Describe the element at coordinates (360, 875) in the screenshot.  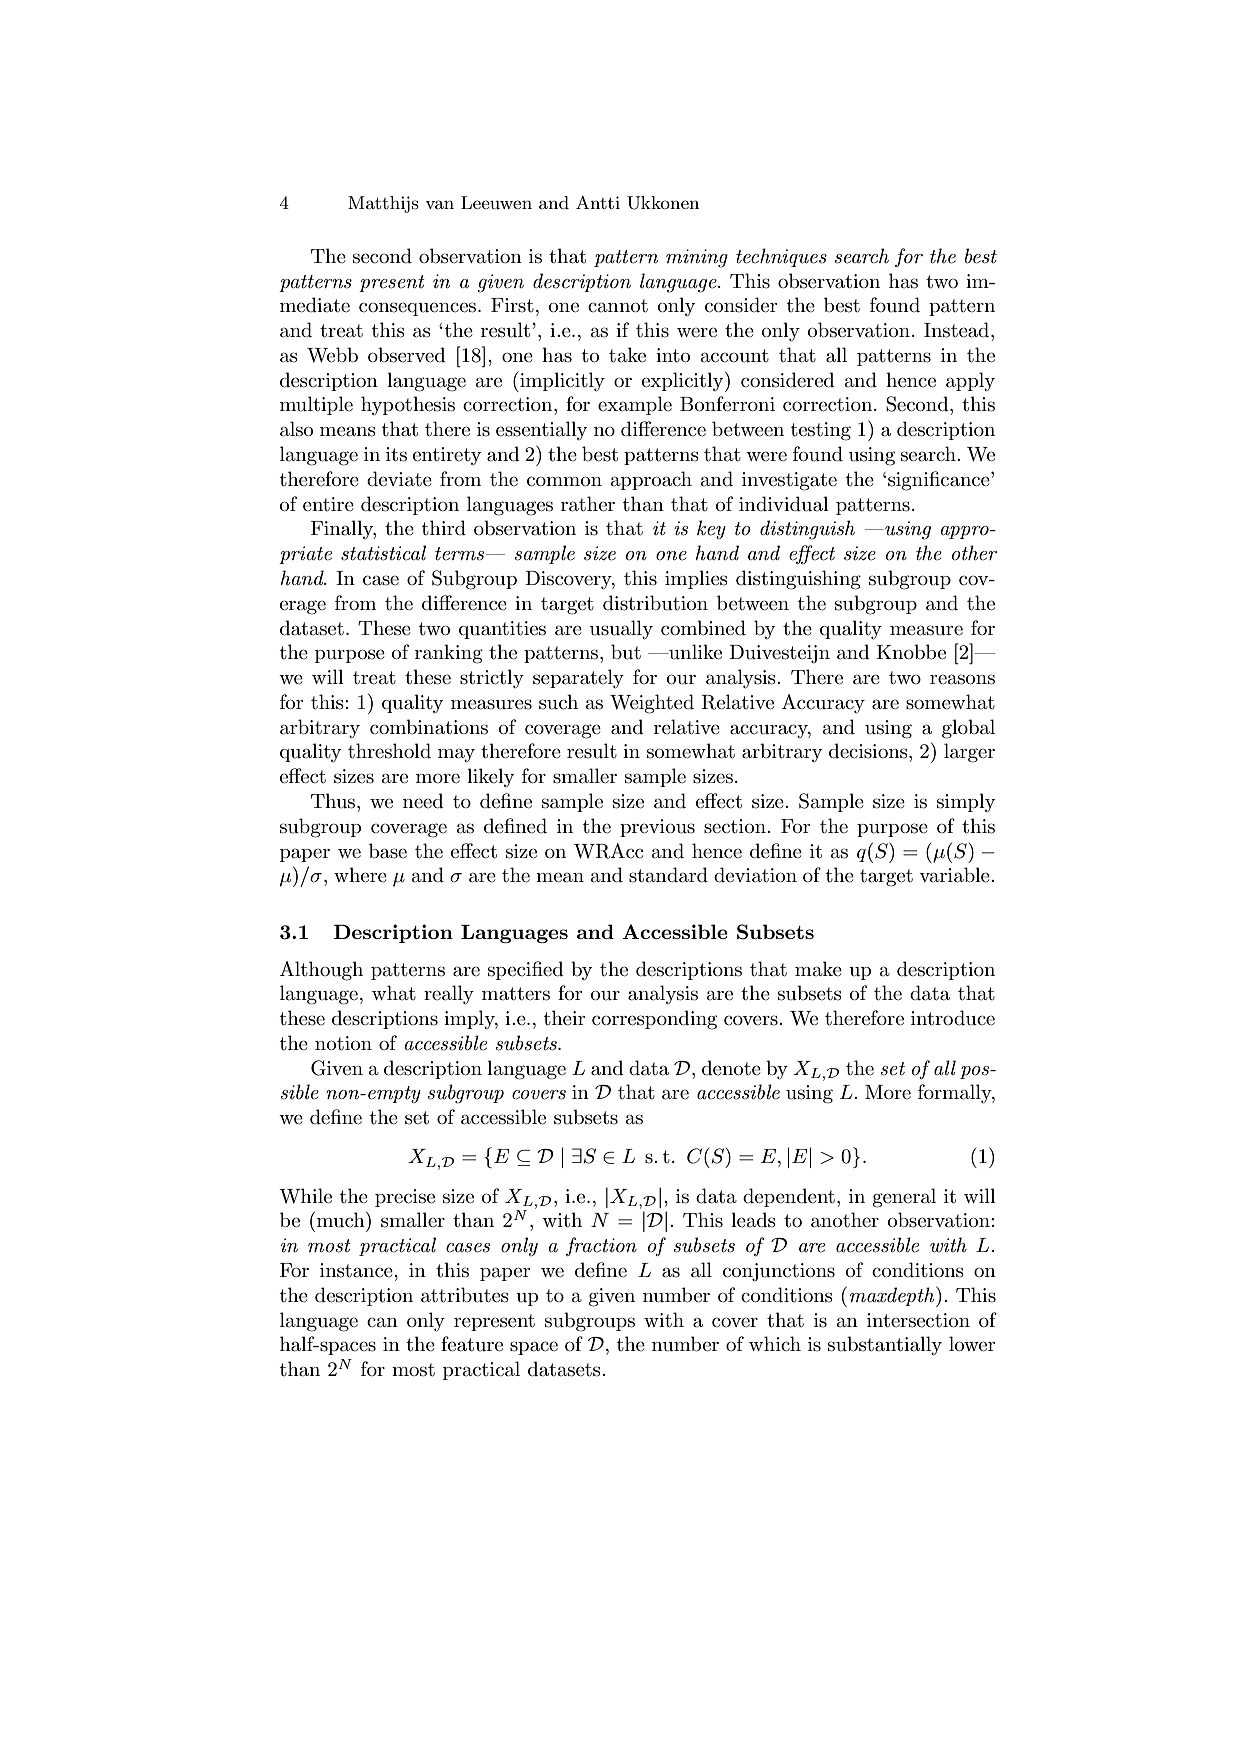
I see `where` at that location.
